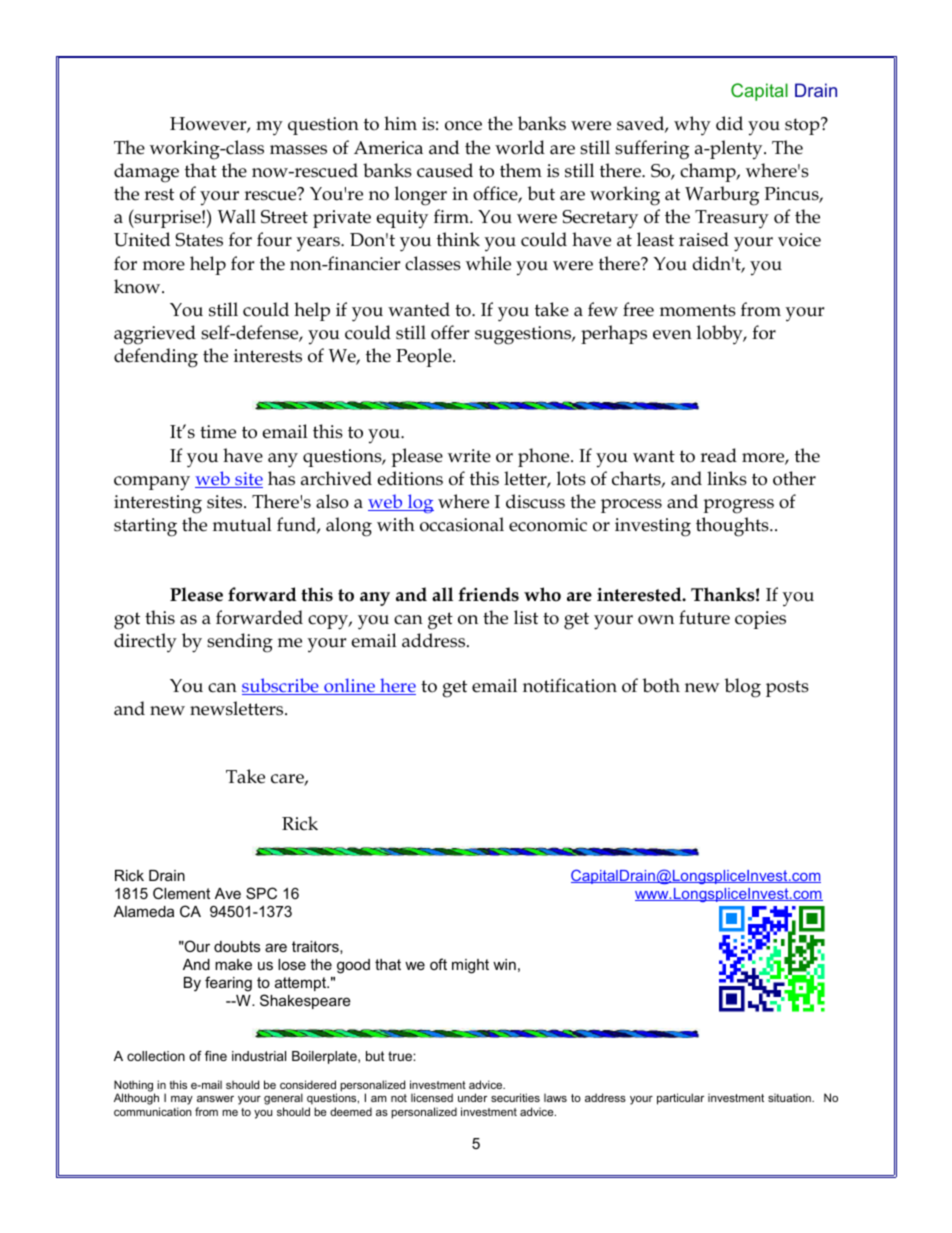 Image resolution: width=952 pixels, height=1233 pixels. I want to click on caused, so click(445, 170).
